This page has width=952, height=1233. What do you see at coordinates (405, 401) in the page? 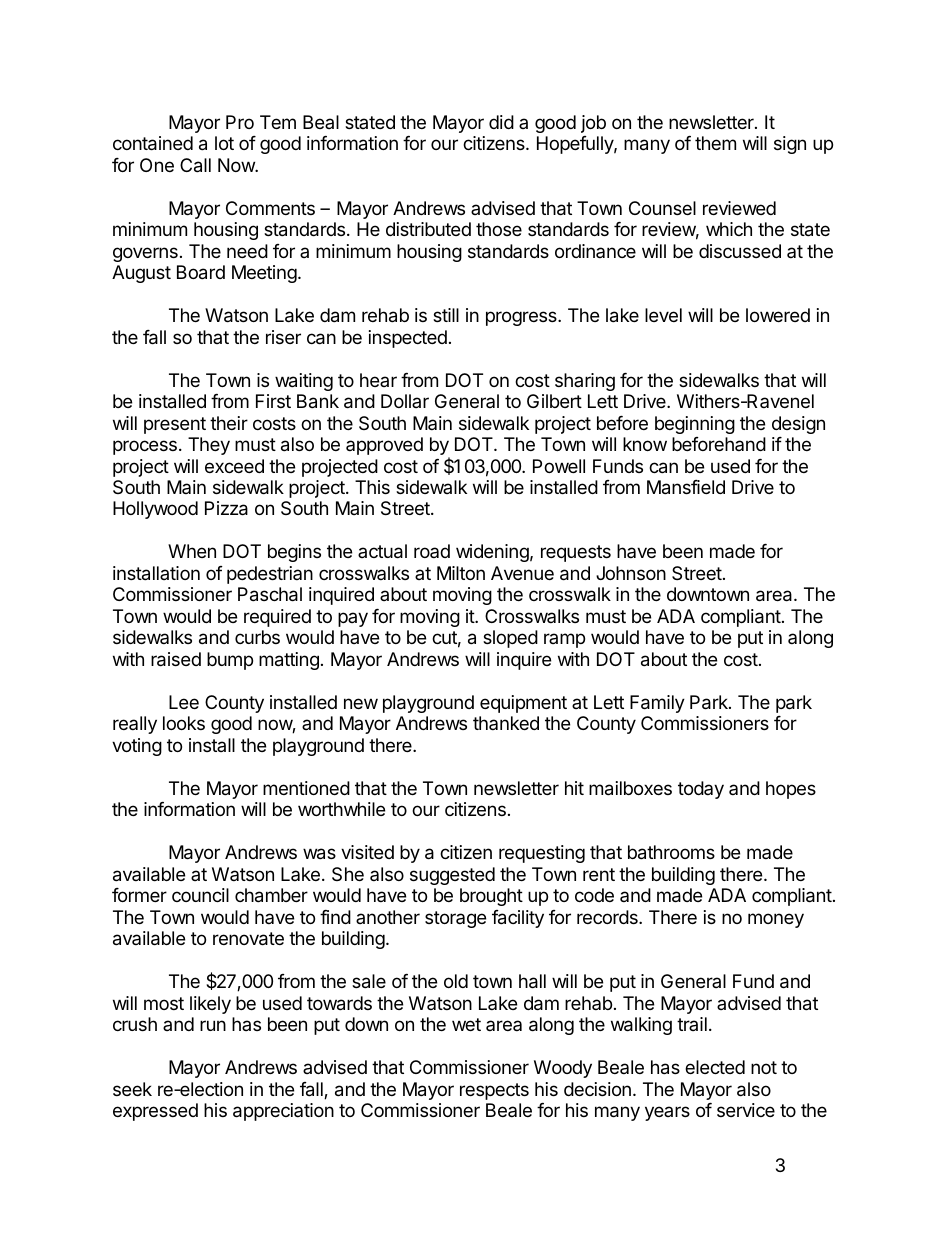
I see `Dollar` at bounding box center [405, 401].
